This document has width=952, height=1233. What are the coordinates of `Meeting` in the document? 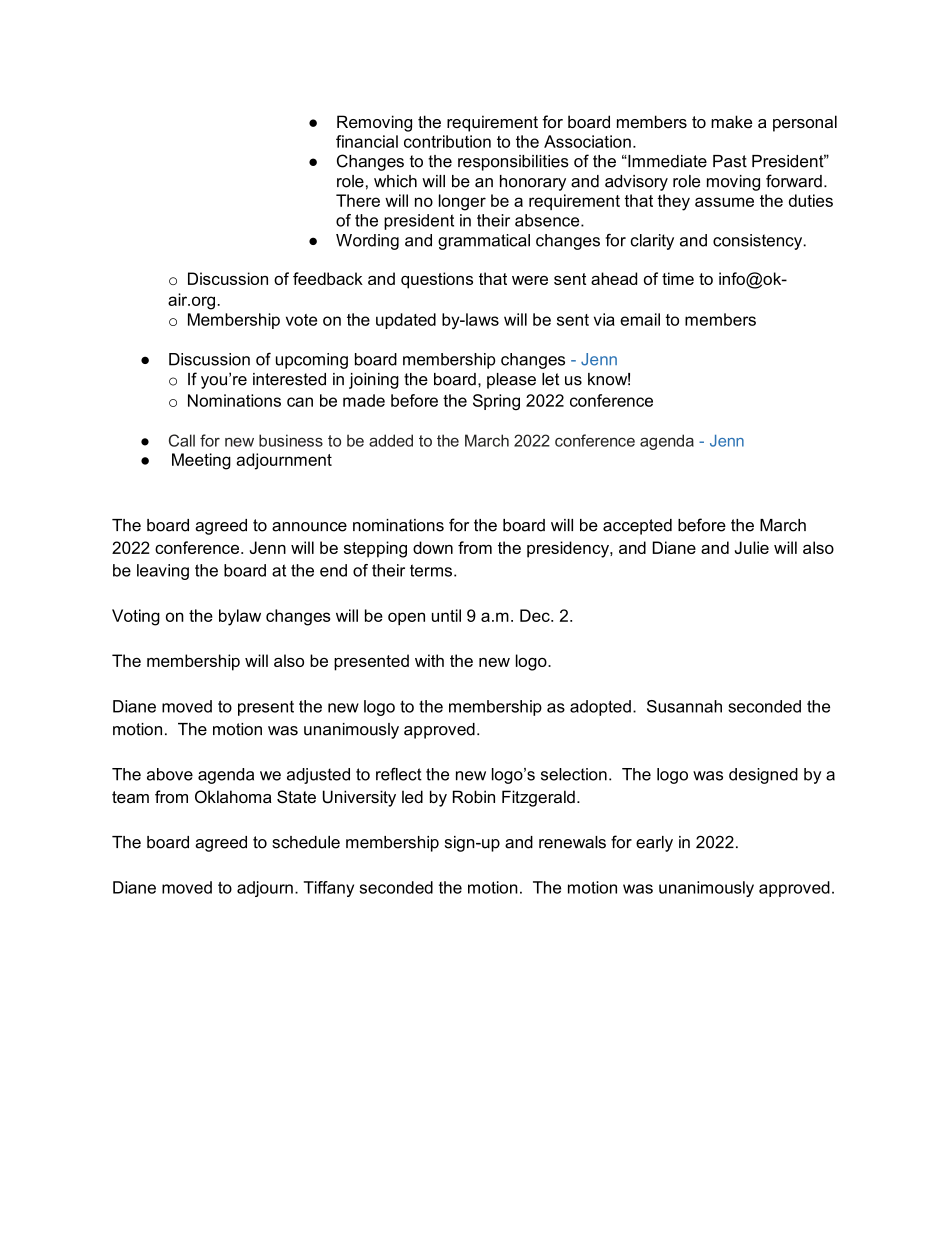 It's located at (201, 461).
